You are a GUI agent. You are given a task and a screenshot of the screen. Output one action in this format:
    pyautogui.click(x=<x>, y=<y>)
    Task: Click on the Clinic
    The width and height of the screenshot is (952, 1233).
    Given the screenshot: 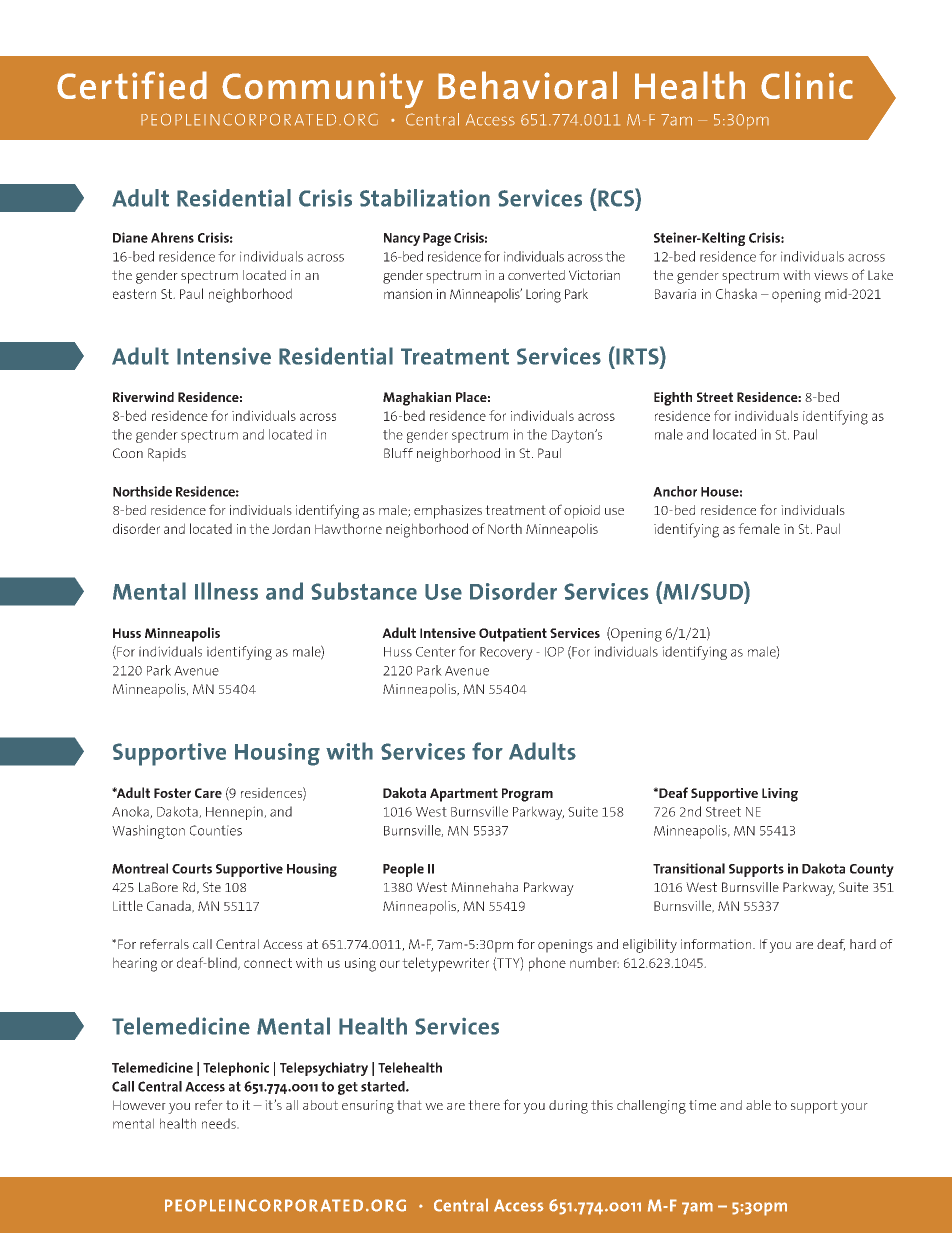 What is the action you would take?
    pyautogui.click(x=807, y=85)
